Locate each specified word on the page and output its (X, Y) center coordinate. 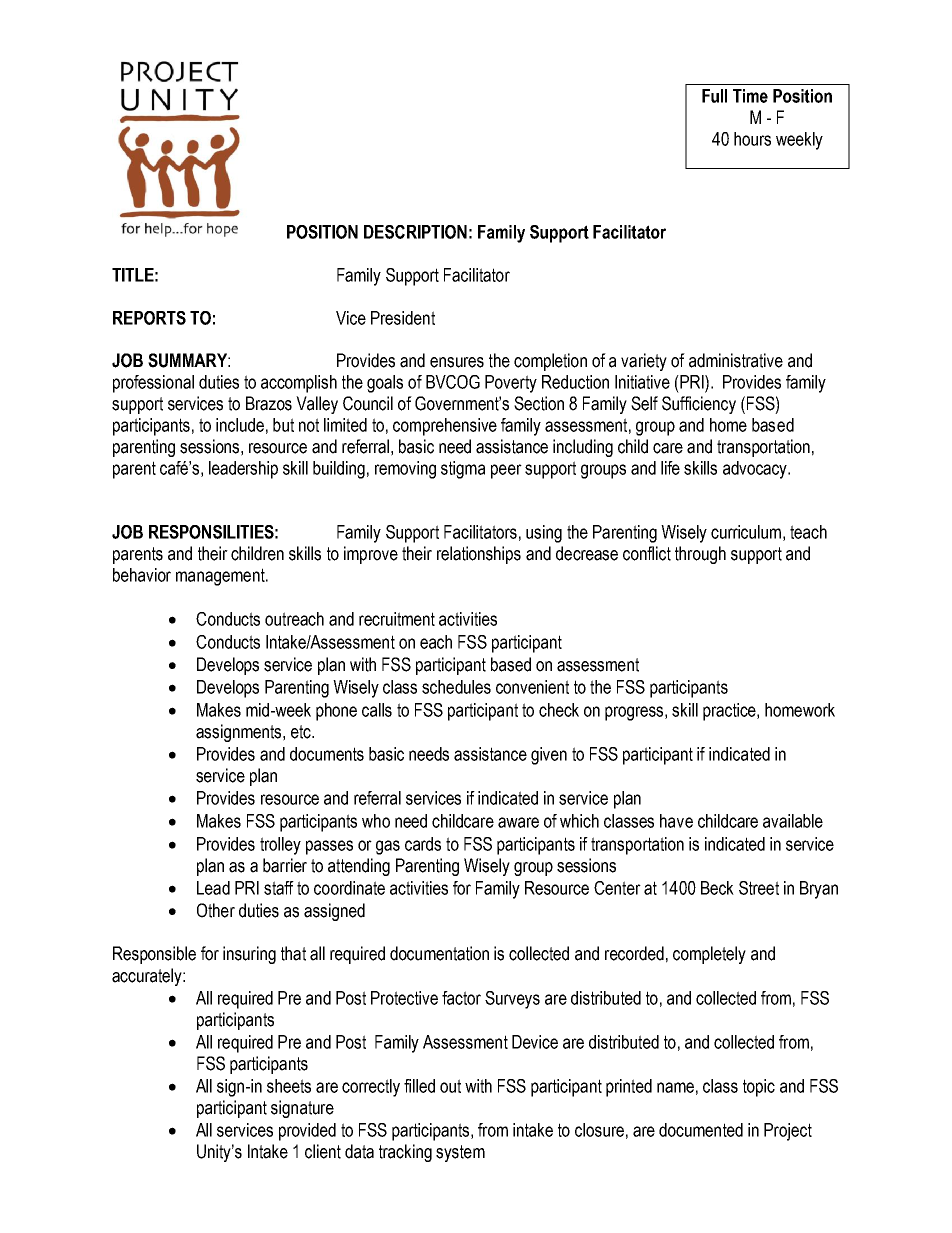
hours (752, 139)
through (700, 555)
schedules (456, 687)
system (460, 1153)
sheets (289, 1086)
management (221, 577)
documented (701, 1130)
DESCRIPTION (415, 232)
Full (714, 96)
